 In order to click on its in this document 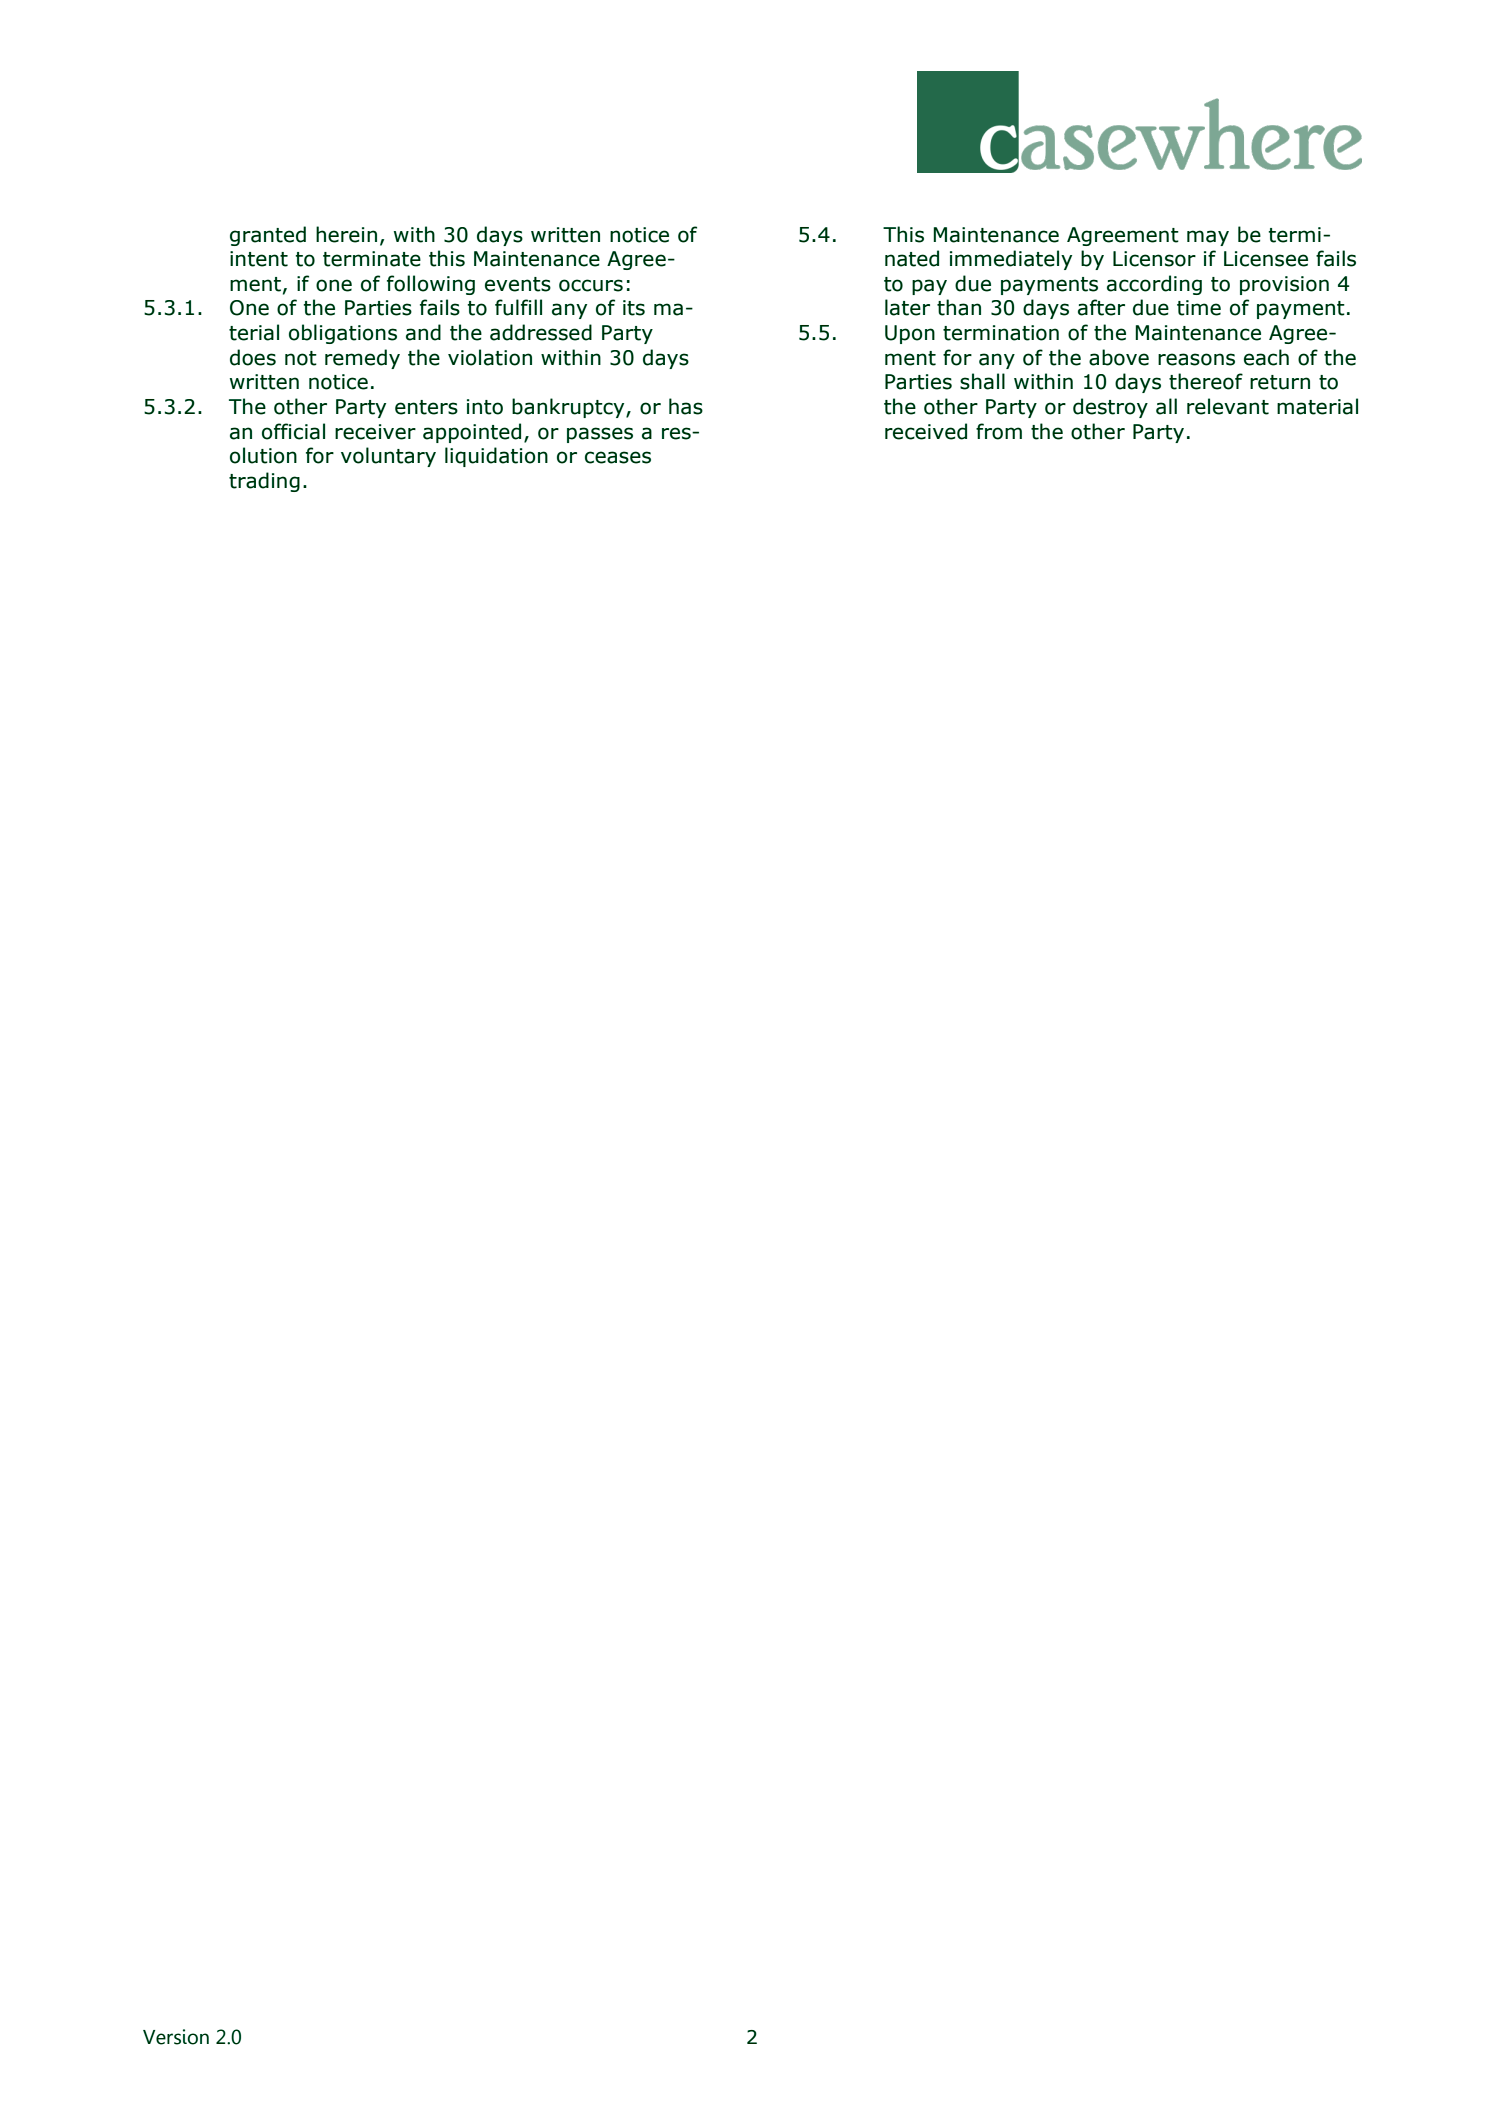, I will do `click(634, 308)`.
